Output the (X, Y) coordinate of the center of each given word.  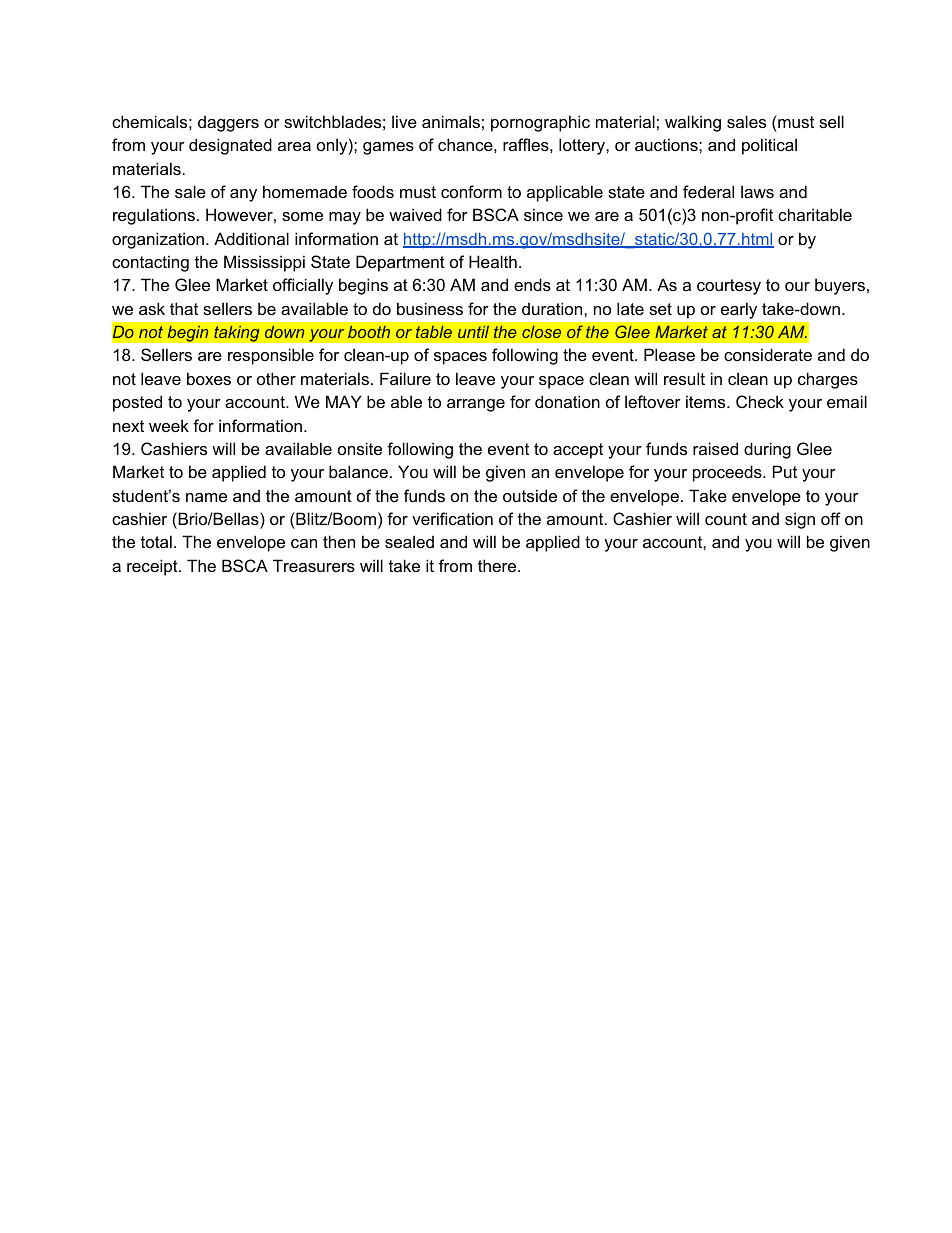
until (473, 332)
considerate (768, 354)
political (769, 146)
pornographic (540, 123)
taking (237, 333)
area (294, 146)
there (498, 565)
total (156, 541)
